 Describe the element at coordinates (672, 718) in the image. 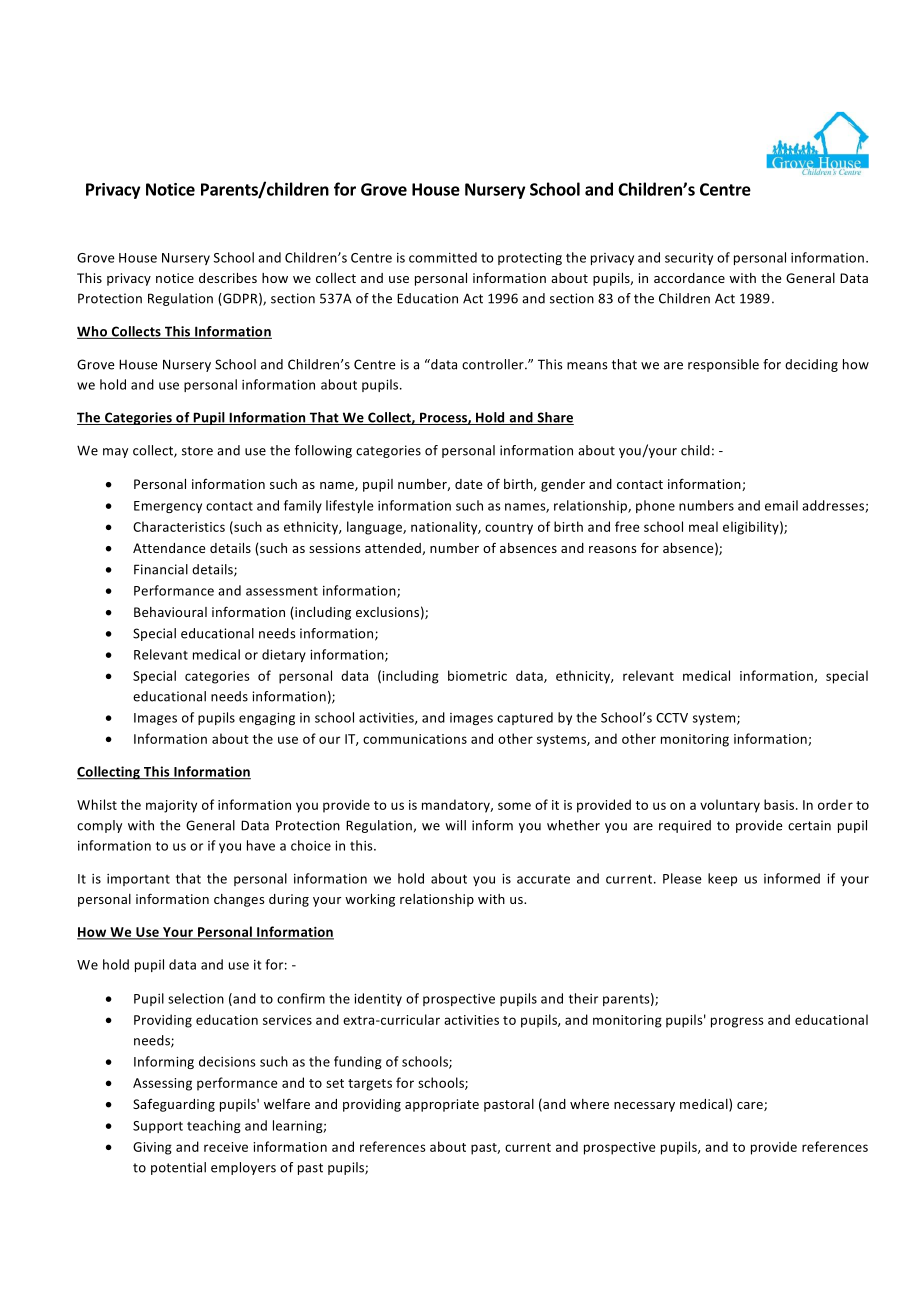

I see `CCTV` at that location.
